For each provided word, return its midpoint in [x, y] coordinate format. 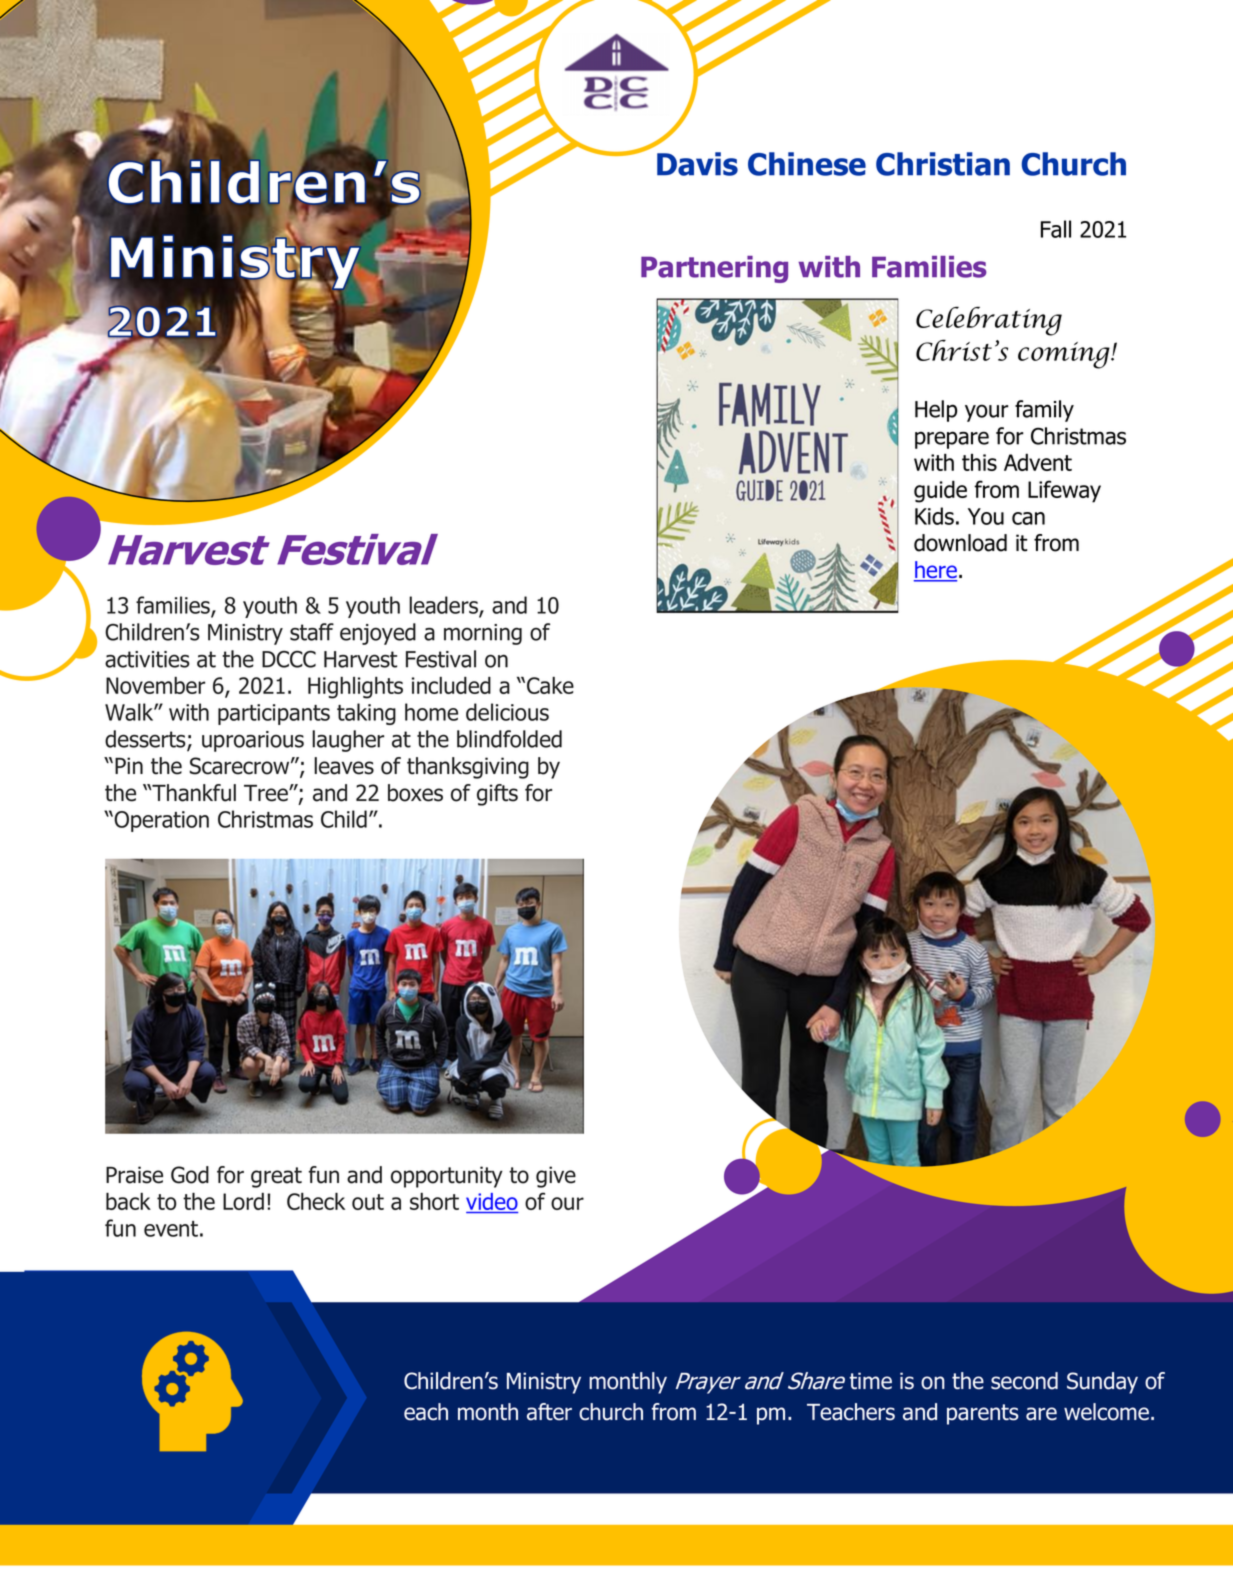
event [171, 1229]
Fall [1056, 229]
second [1024, 1381]
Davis [697, 164]
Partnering [714, 269]
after [549, 1412]
